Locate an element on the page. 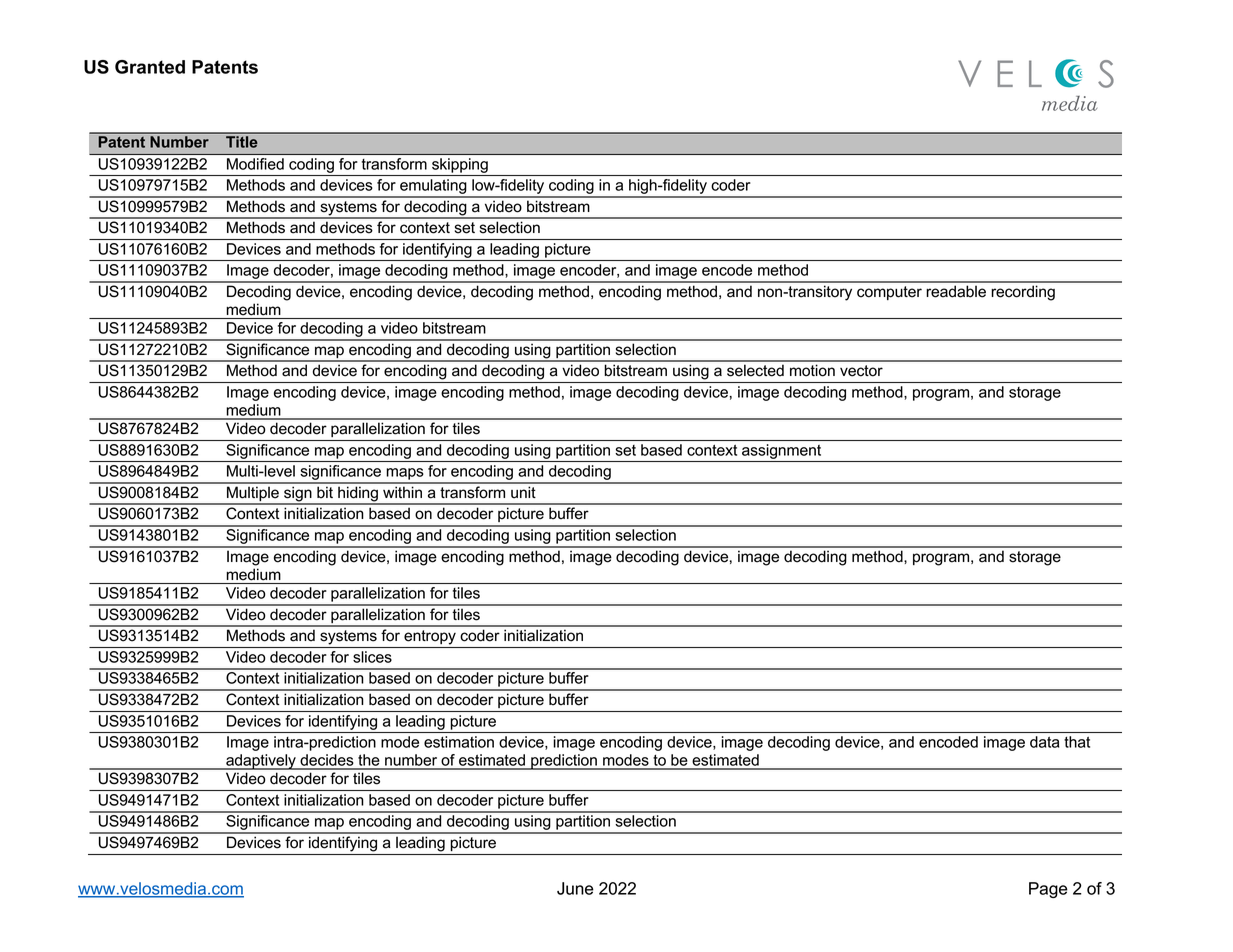  Title is located at coordinates (242, 141).
